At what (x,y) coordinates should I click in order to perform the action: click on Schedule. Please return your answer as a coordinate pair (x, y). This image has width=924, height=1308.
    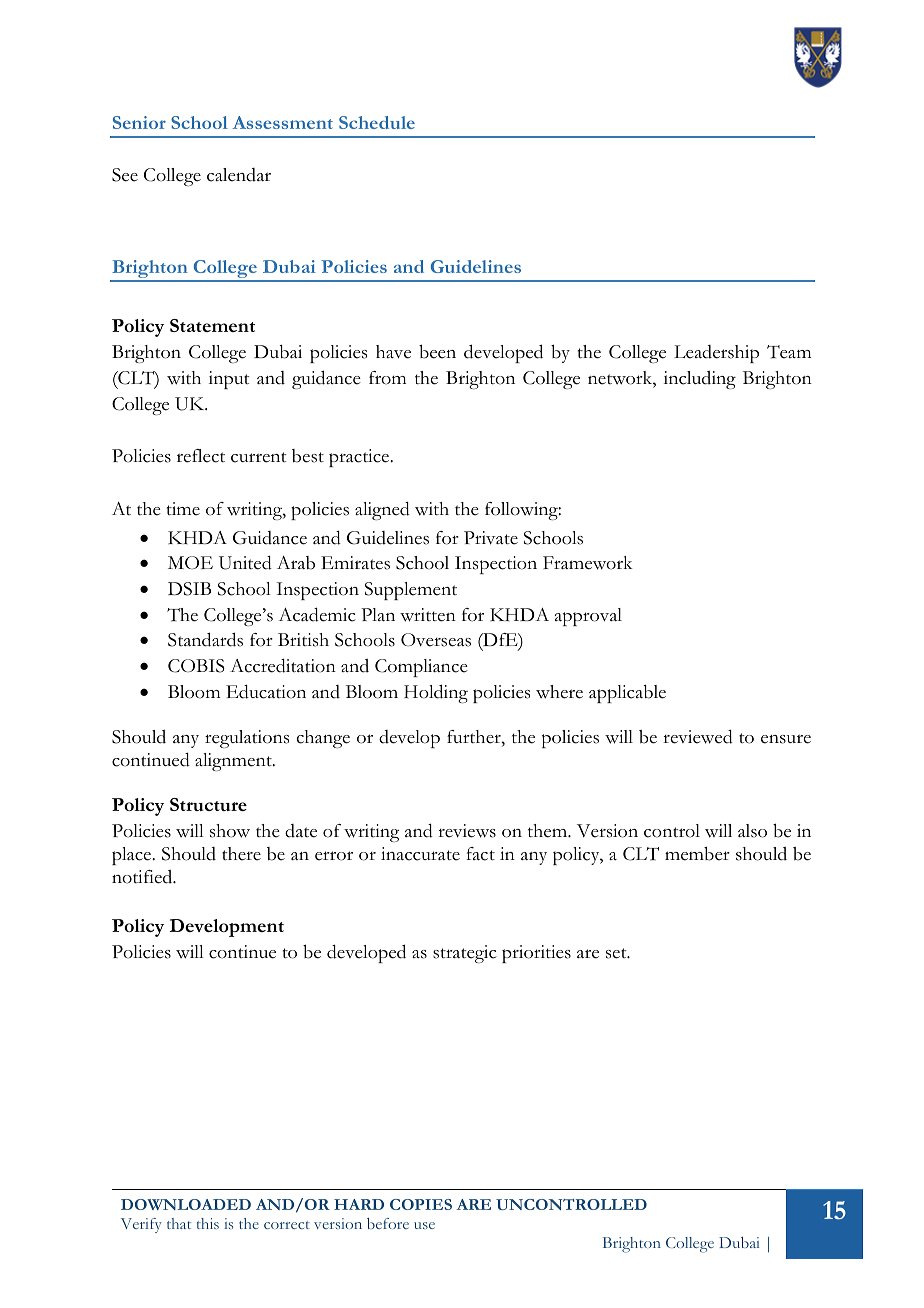
    Looking at the image, I should click on (377, 122).
